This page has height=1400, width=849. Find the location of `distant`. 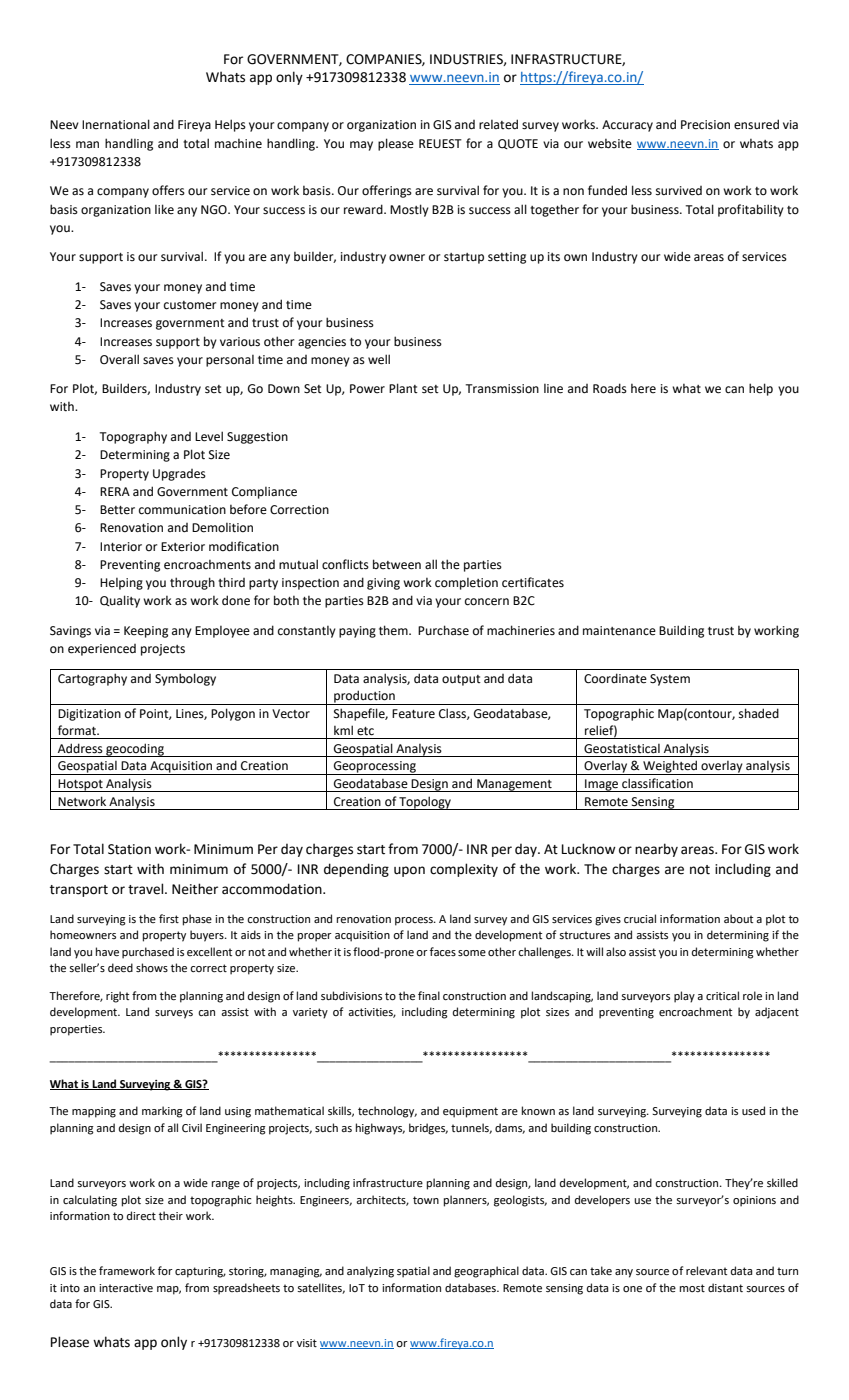

distant is located at coordinates (725, 1288).
